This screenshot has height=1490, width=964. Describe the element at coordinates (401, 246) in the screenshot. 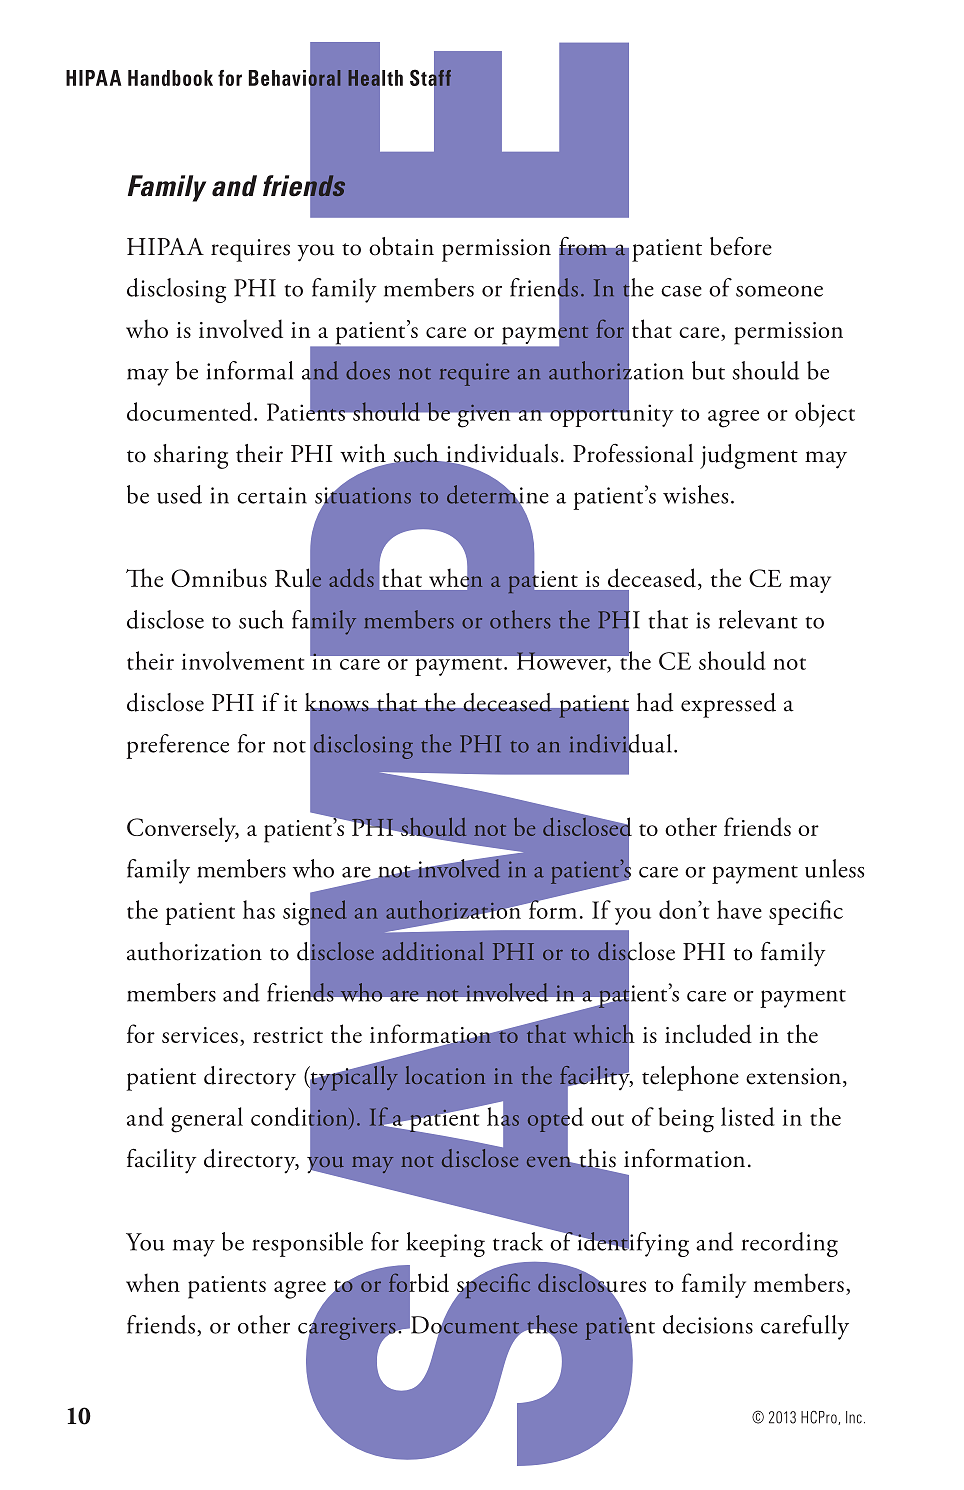

I see `obtain` at that location.
